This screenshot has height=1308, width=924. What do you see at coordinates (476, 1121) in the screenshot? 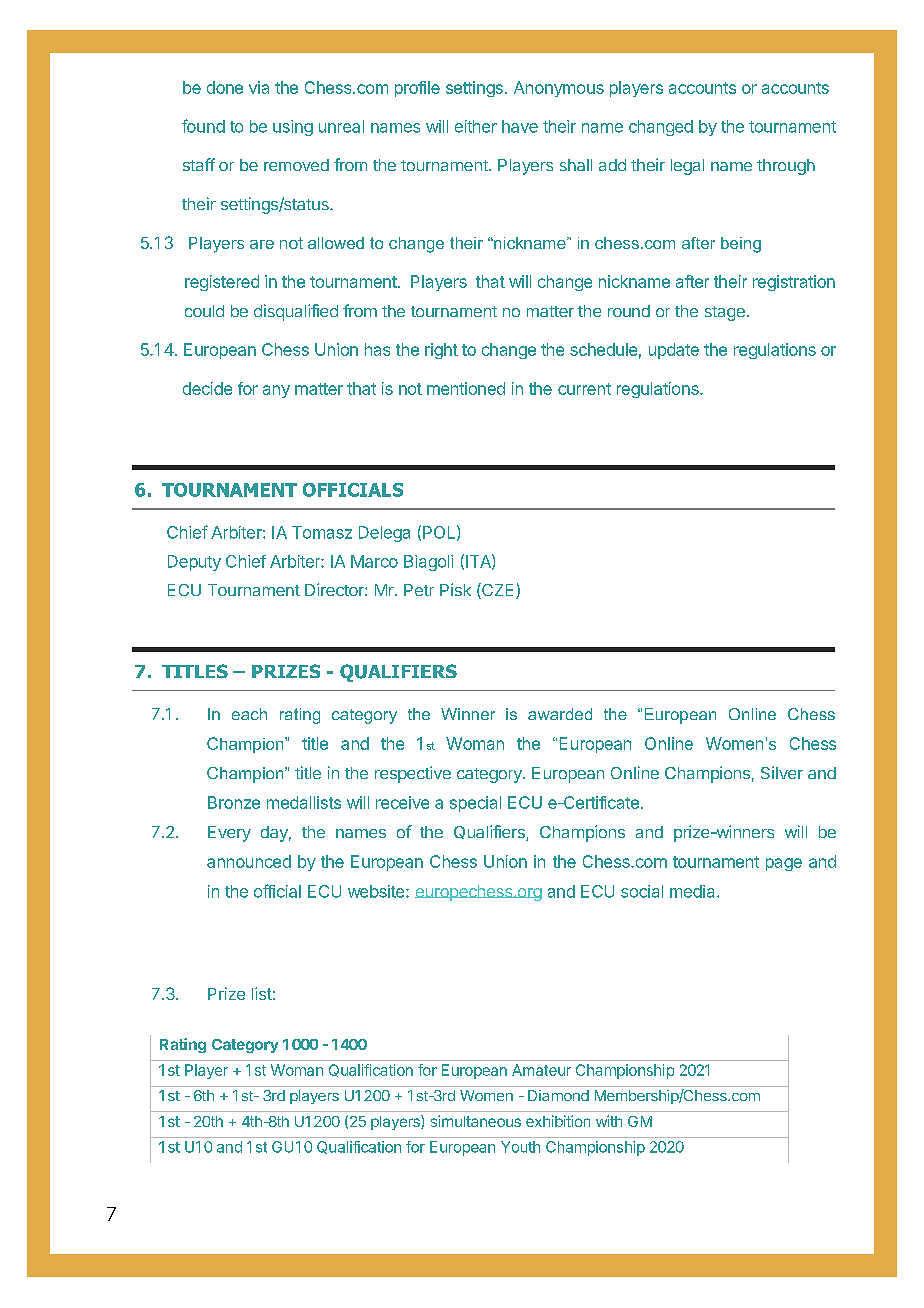
I see `simultaneous` at bounding box center [476, 1121].
